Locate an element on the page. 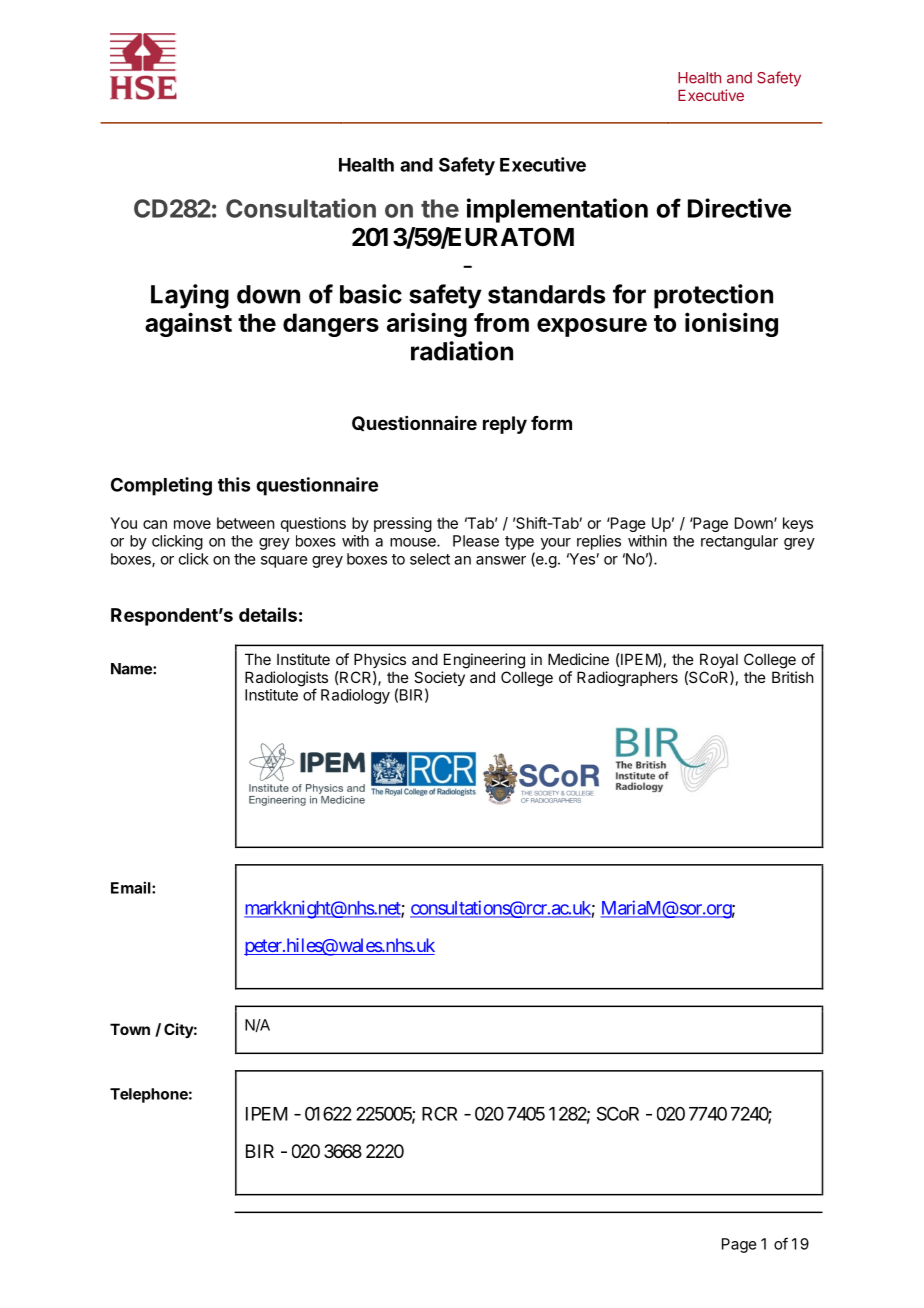 The height and width of the document is (1308, 924). implementation is located at coordinates (557, 210).
